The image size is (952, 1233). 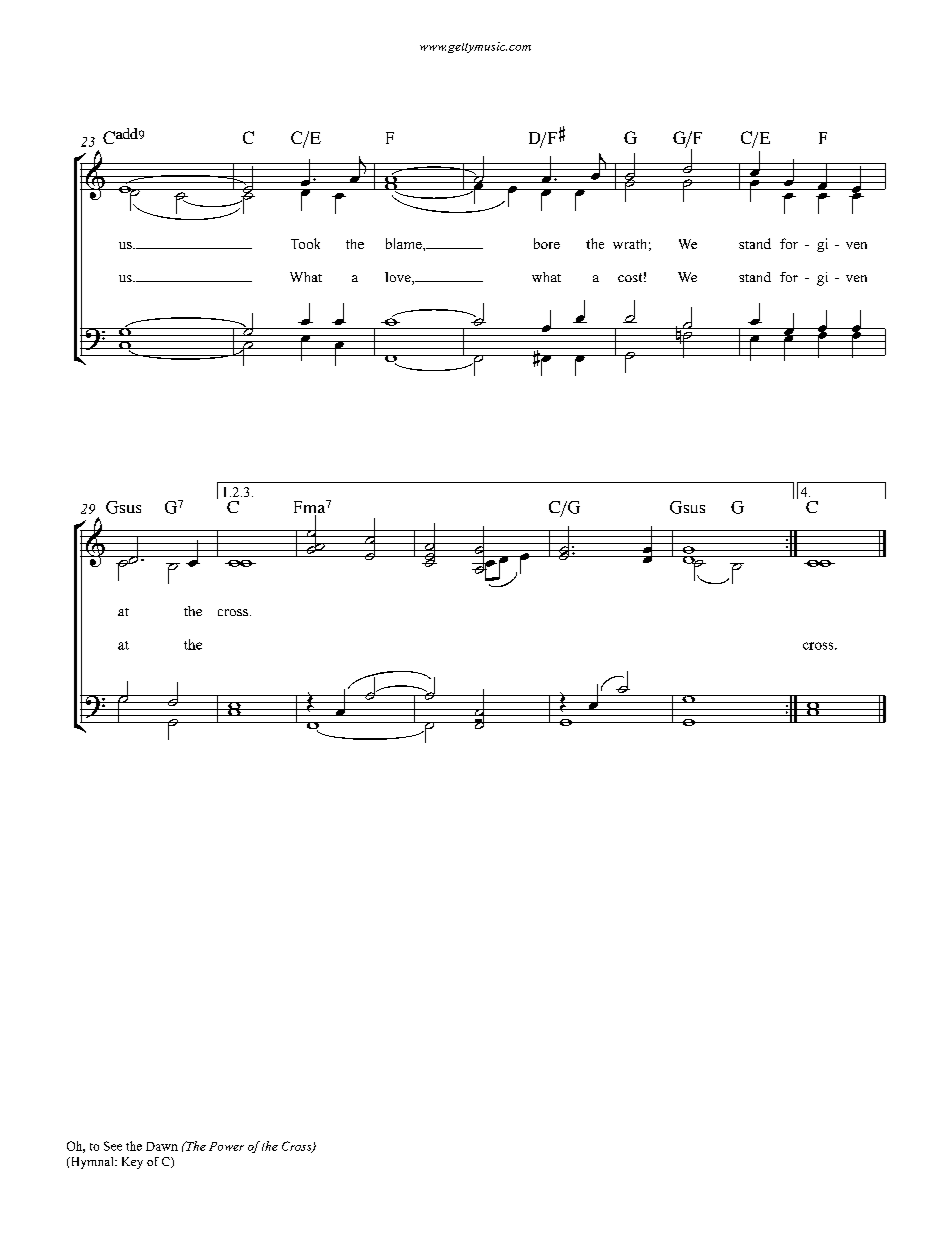 I want to click on Took, so click(x=305, y=243).
